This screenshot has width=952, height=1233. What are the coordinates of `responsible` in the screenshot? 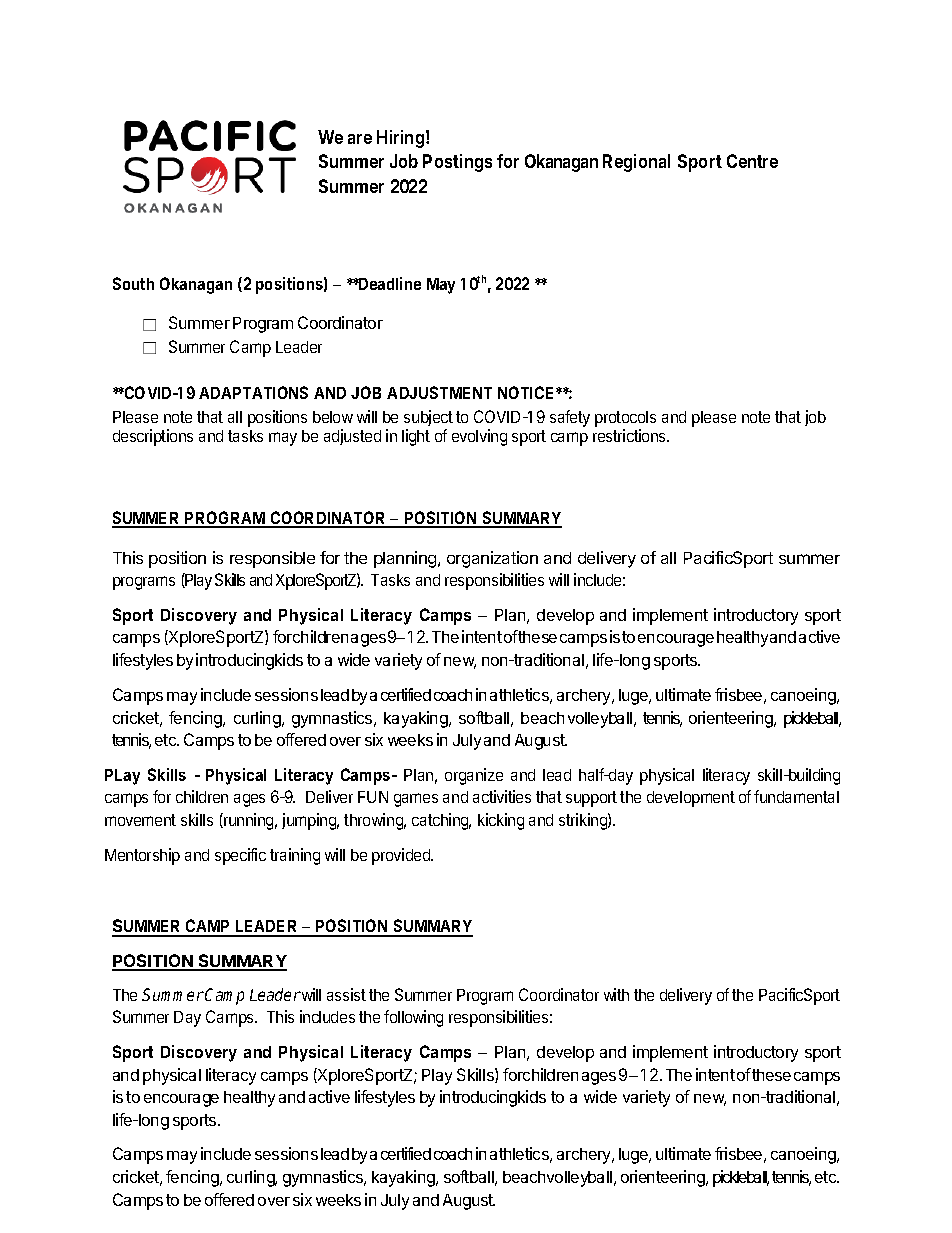 It's located at (272, 559).
